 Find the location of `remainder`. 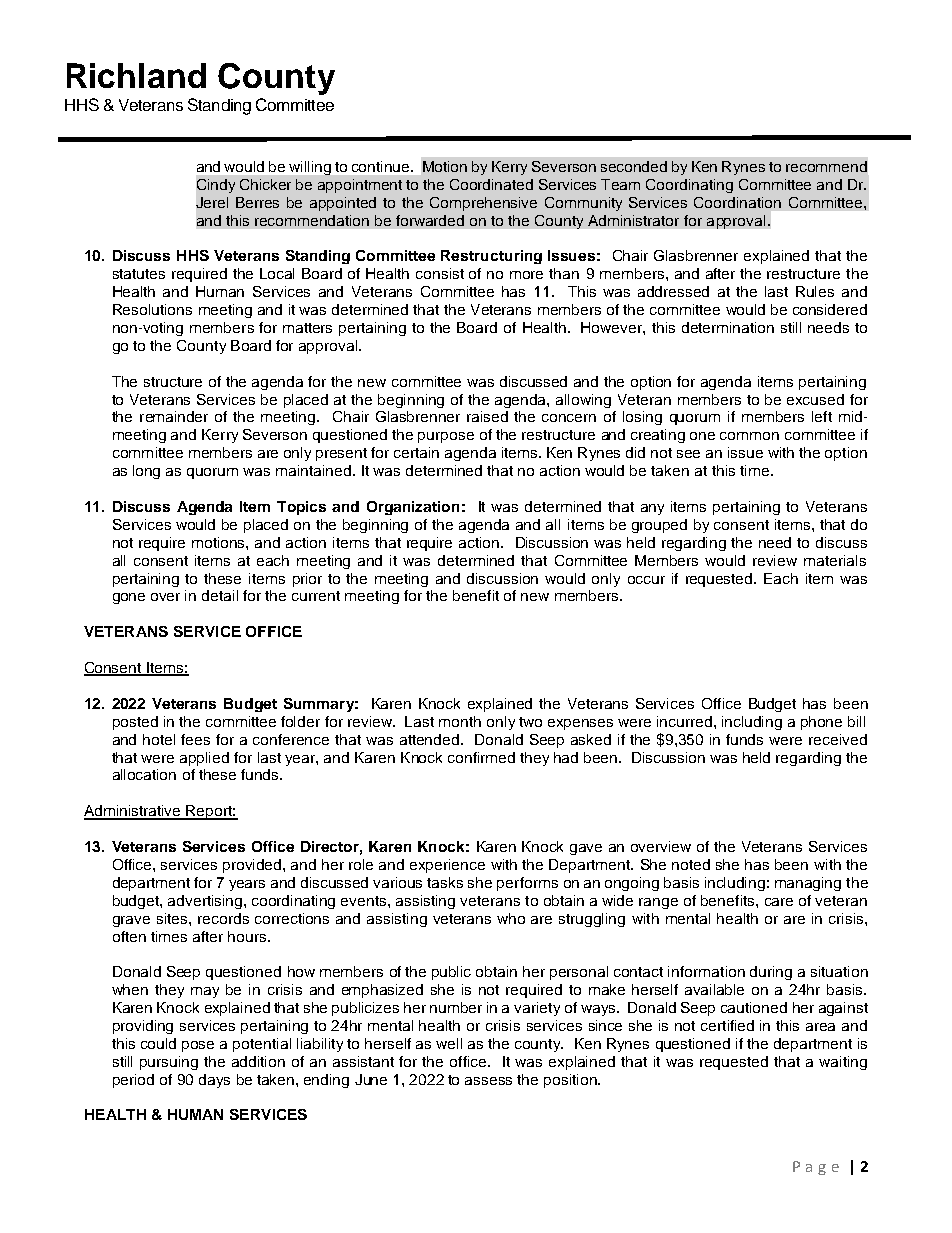

remainder is located at coordinates (174, 416).
